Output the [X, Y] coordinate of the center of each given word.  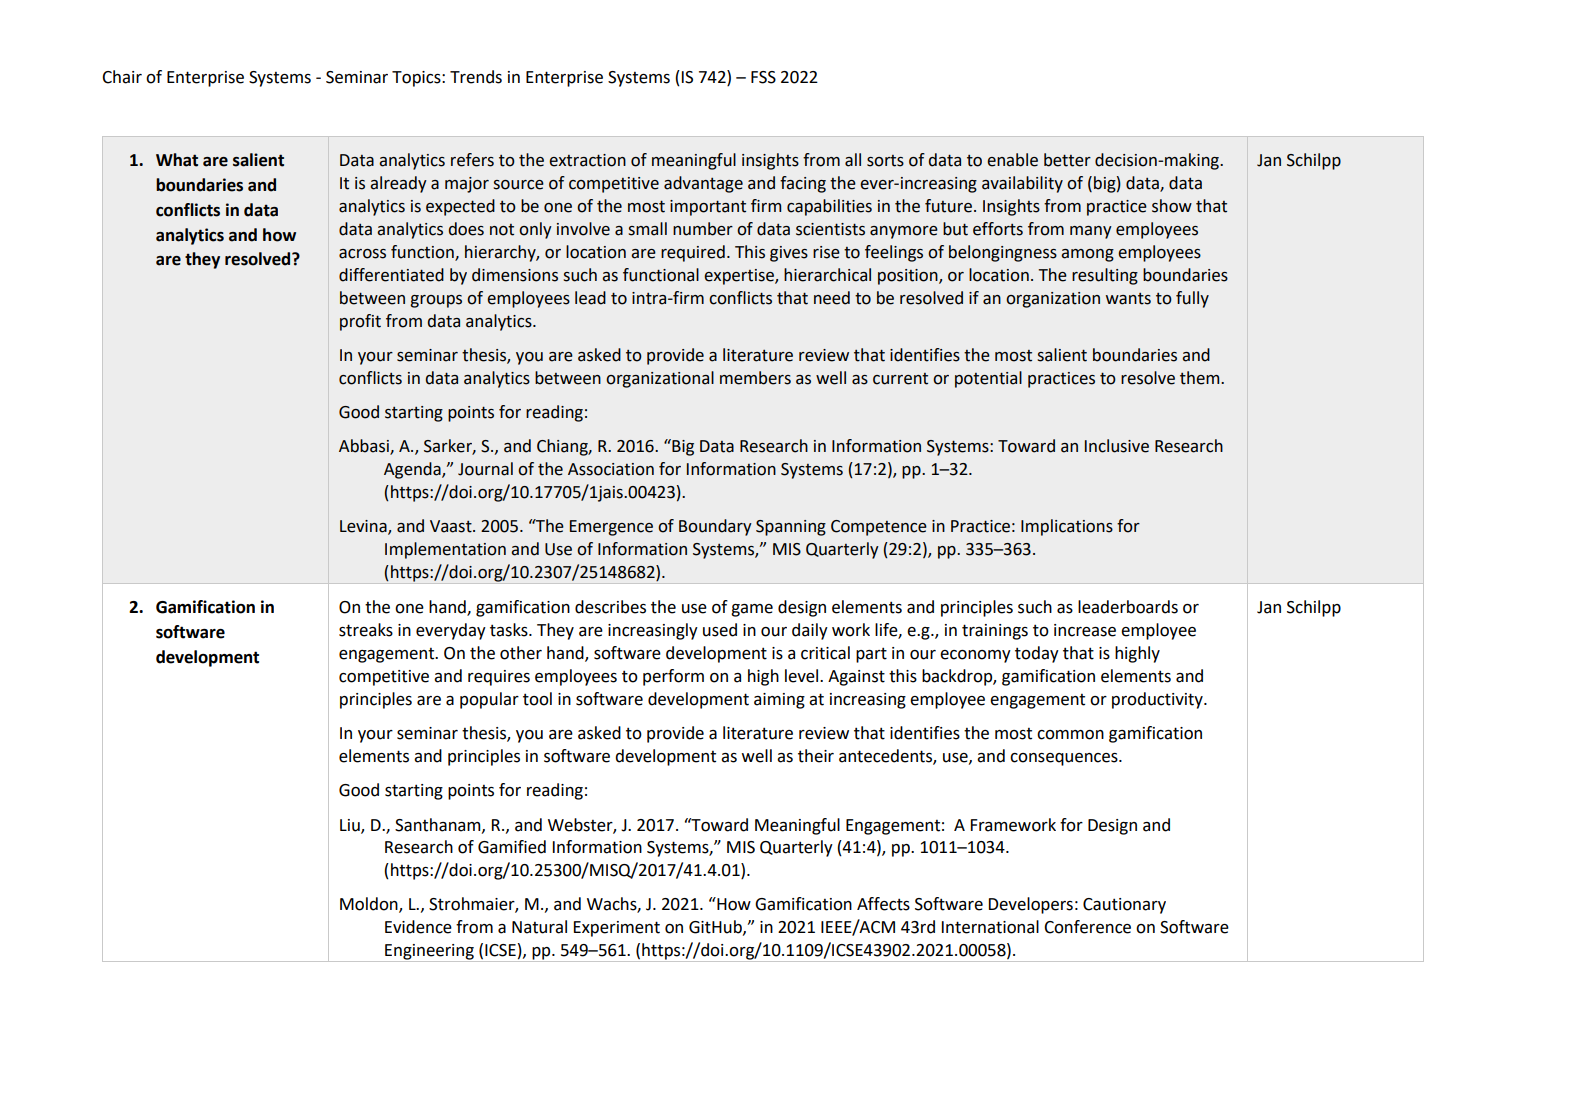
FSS [763, 77]
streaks [366, 630]
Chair [122, 77]
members [755, 378]
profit [360, 322]
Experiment [617, 929]
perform [673, 677]
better [1067, 160]
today [1037, 654]
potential [988, 379]
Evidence [418, 927]
